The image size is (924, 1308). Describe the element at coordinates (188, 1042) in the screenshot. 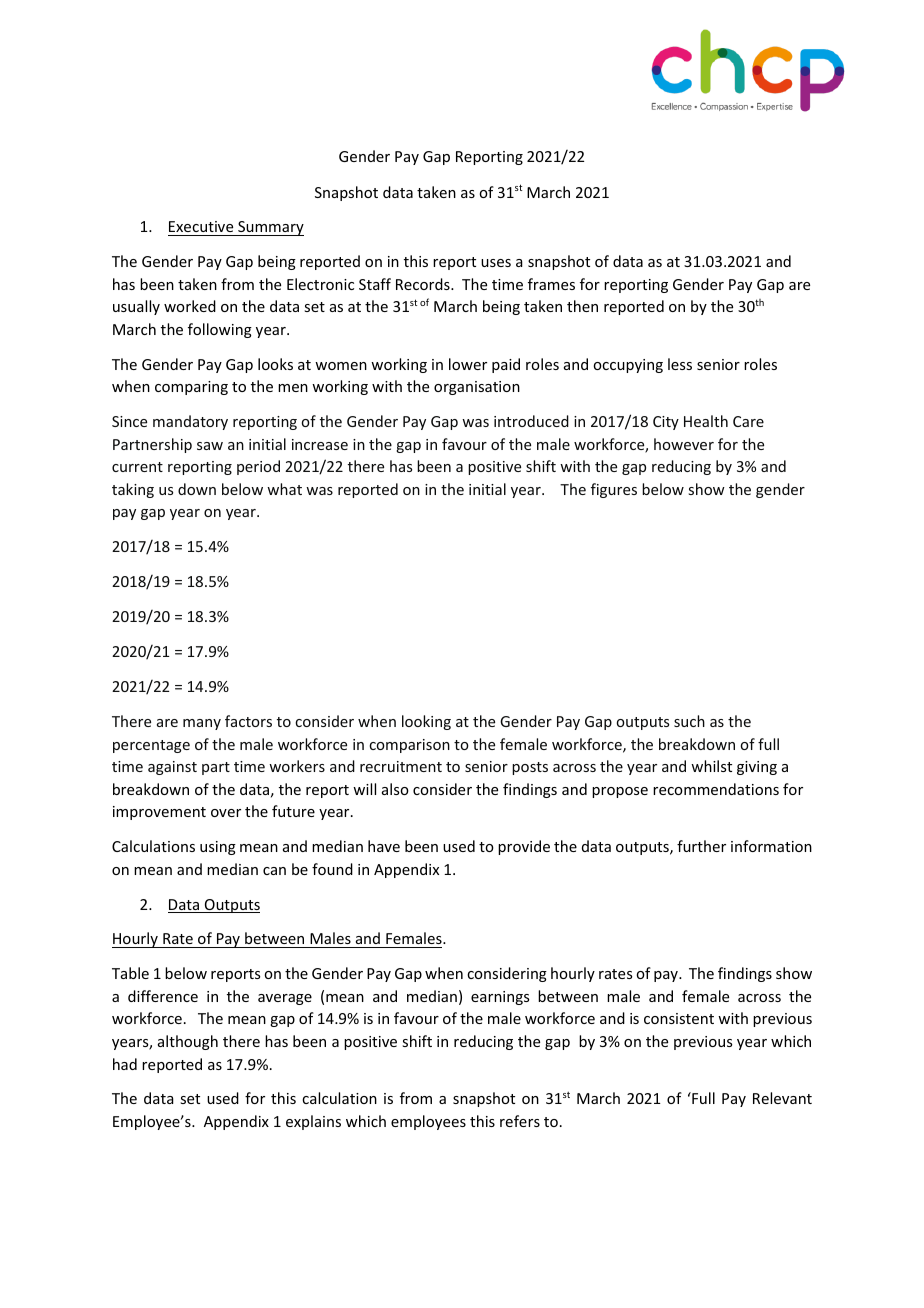

I see `although` at that location.
